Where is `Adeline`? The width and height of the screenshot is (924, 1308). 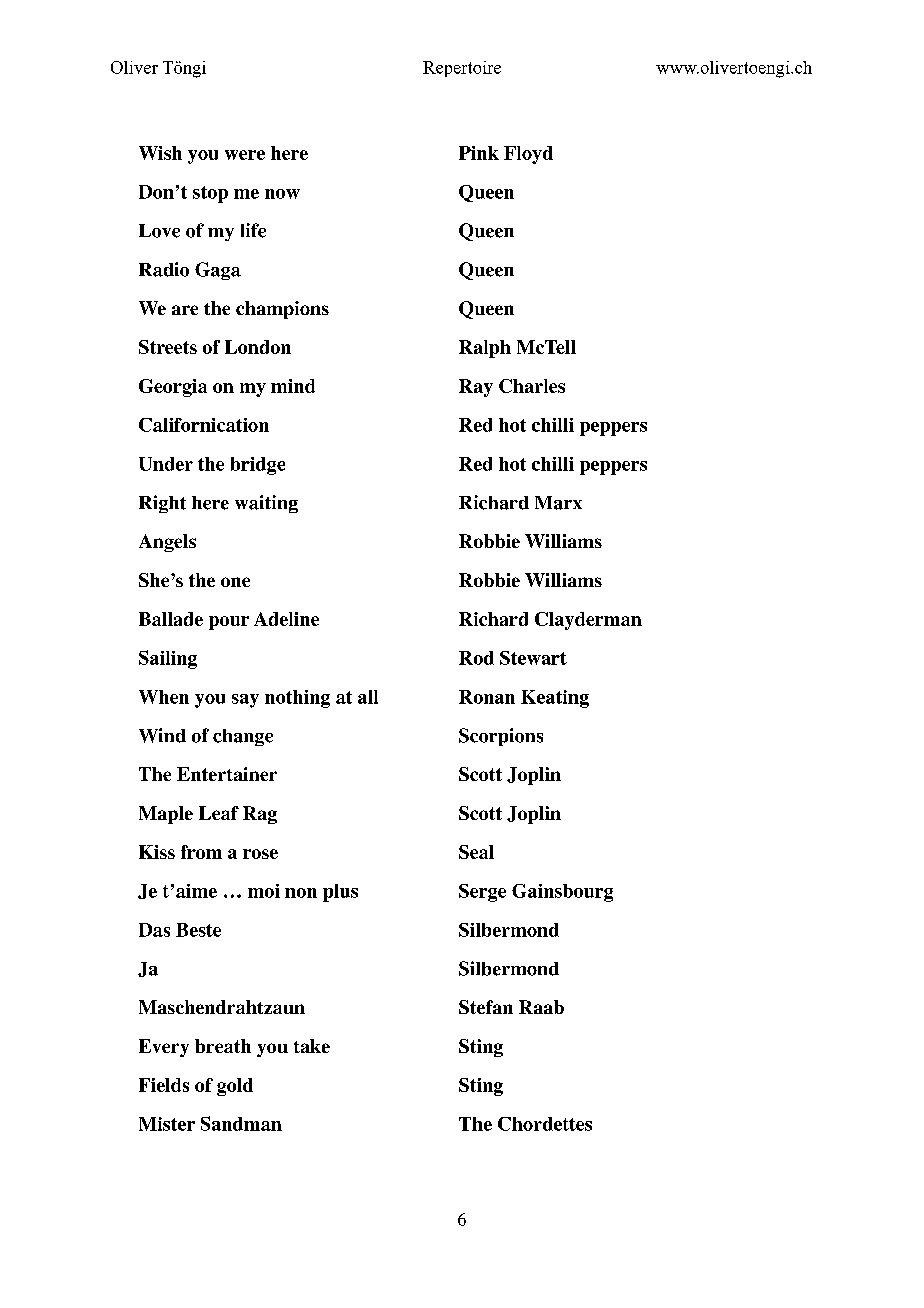
Adeline is located at coordinates (286, 619).
